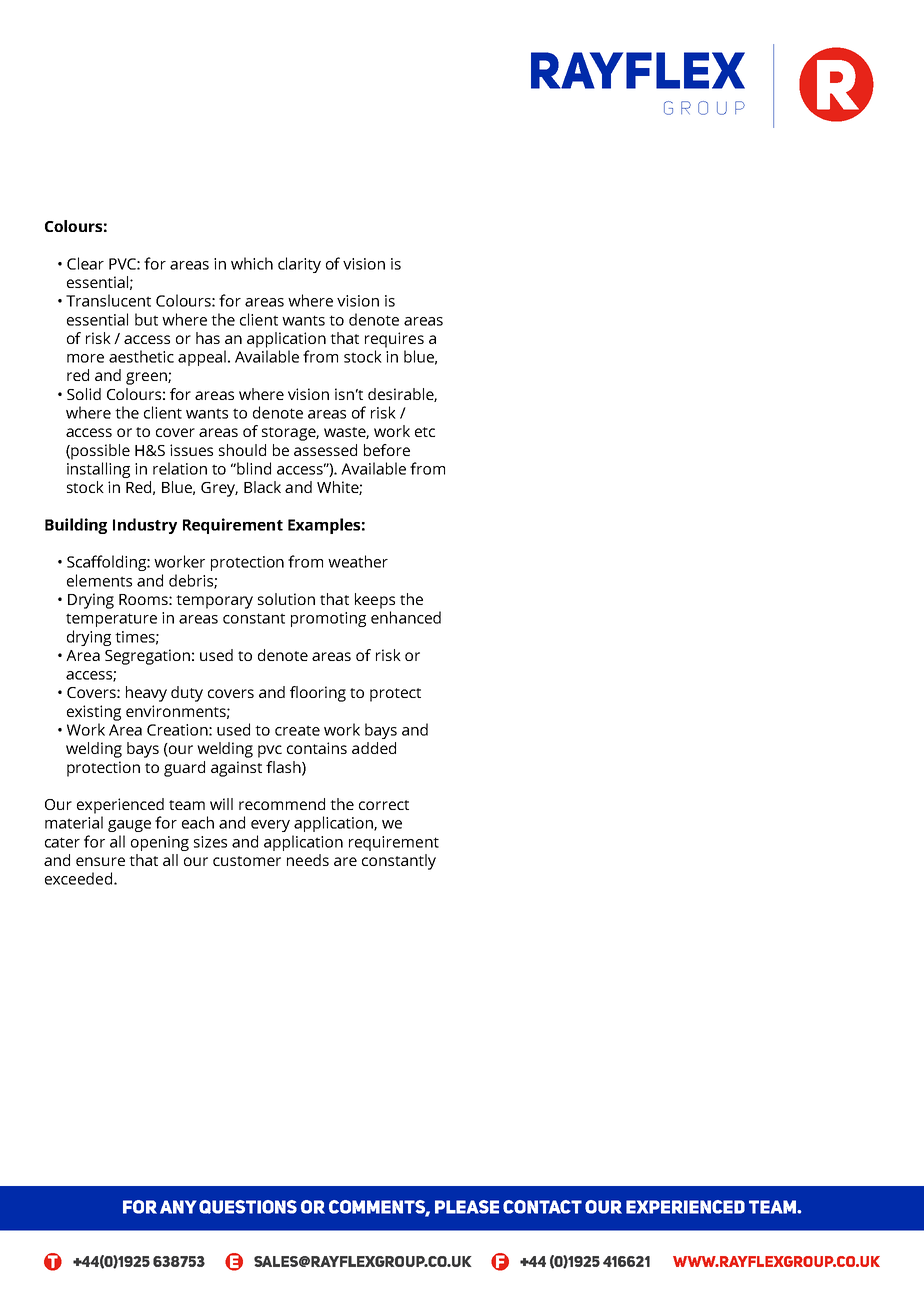  I want to click on enhanced, so click(406, 617).
